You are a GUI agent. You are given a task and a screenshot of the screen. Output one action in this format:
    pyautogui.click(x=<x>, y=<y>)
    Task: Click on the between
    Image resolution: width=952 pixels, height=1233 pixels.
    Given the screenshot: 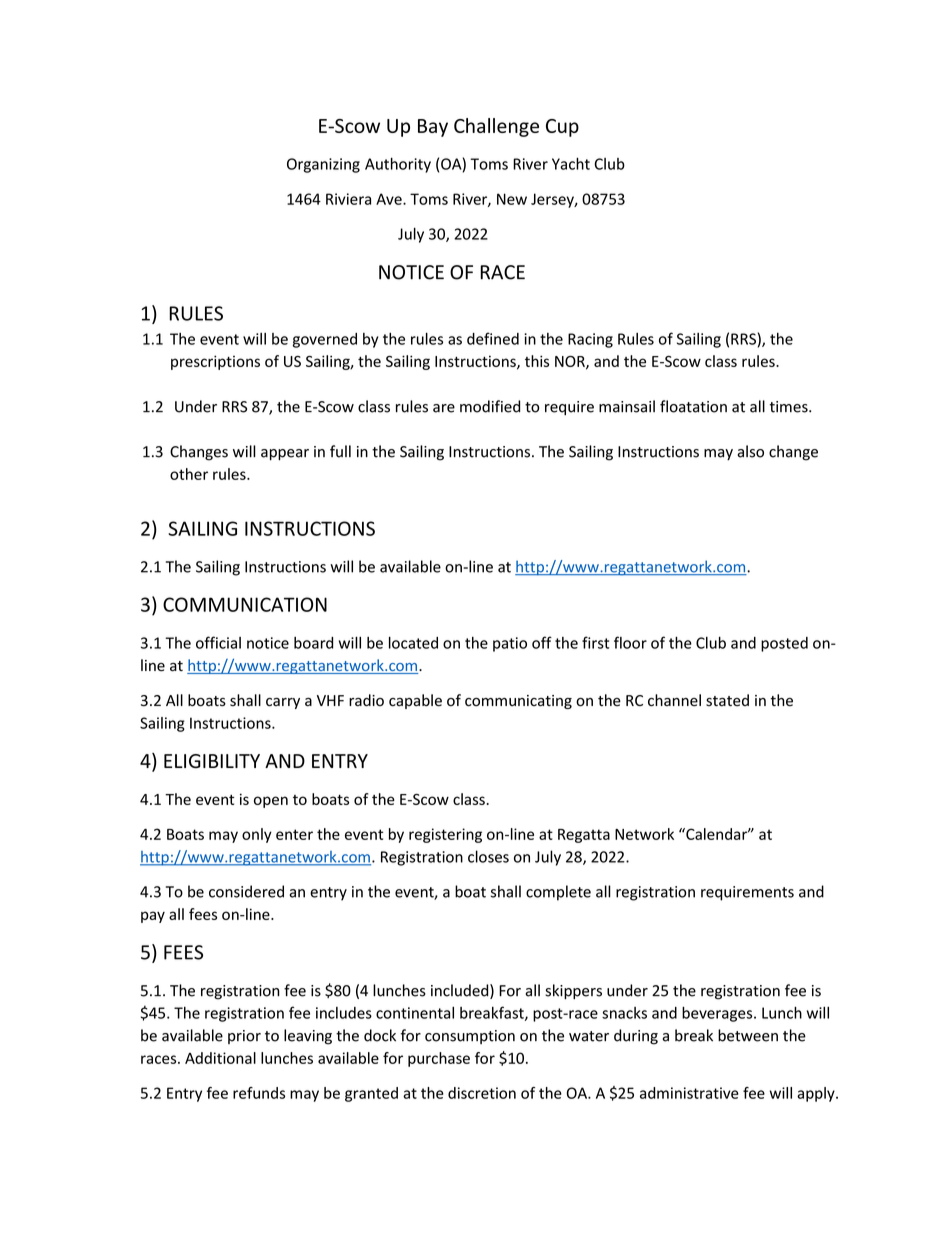 What is the action you would take?
    pyautogui.click(x=748, y=1035)
